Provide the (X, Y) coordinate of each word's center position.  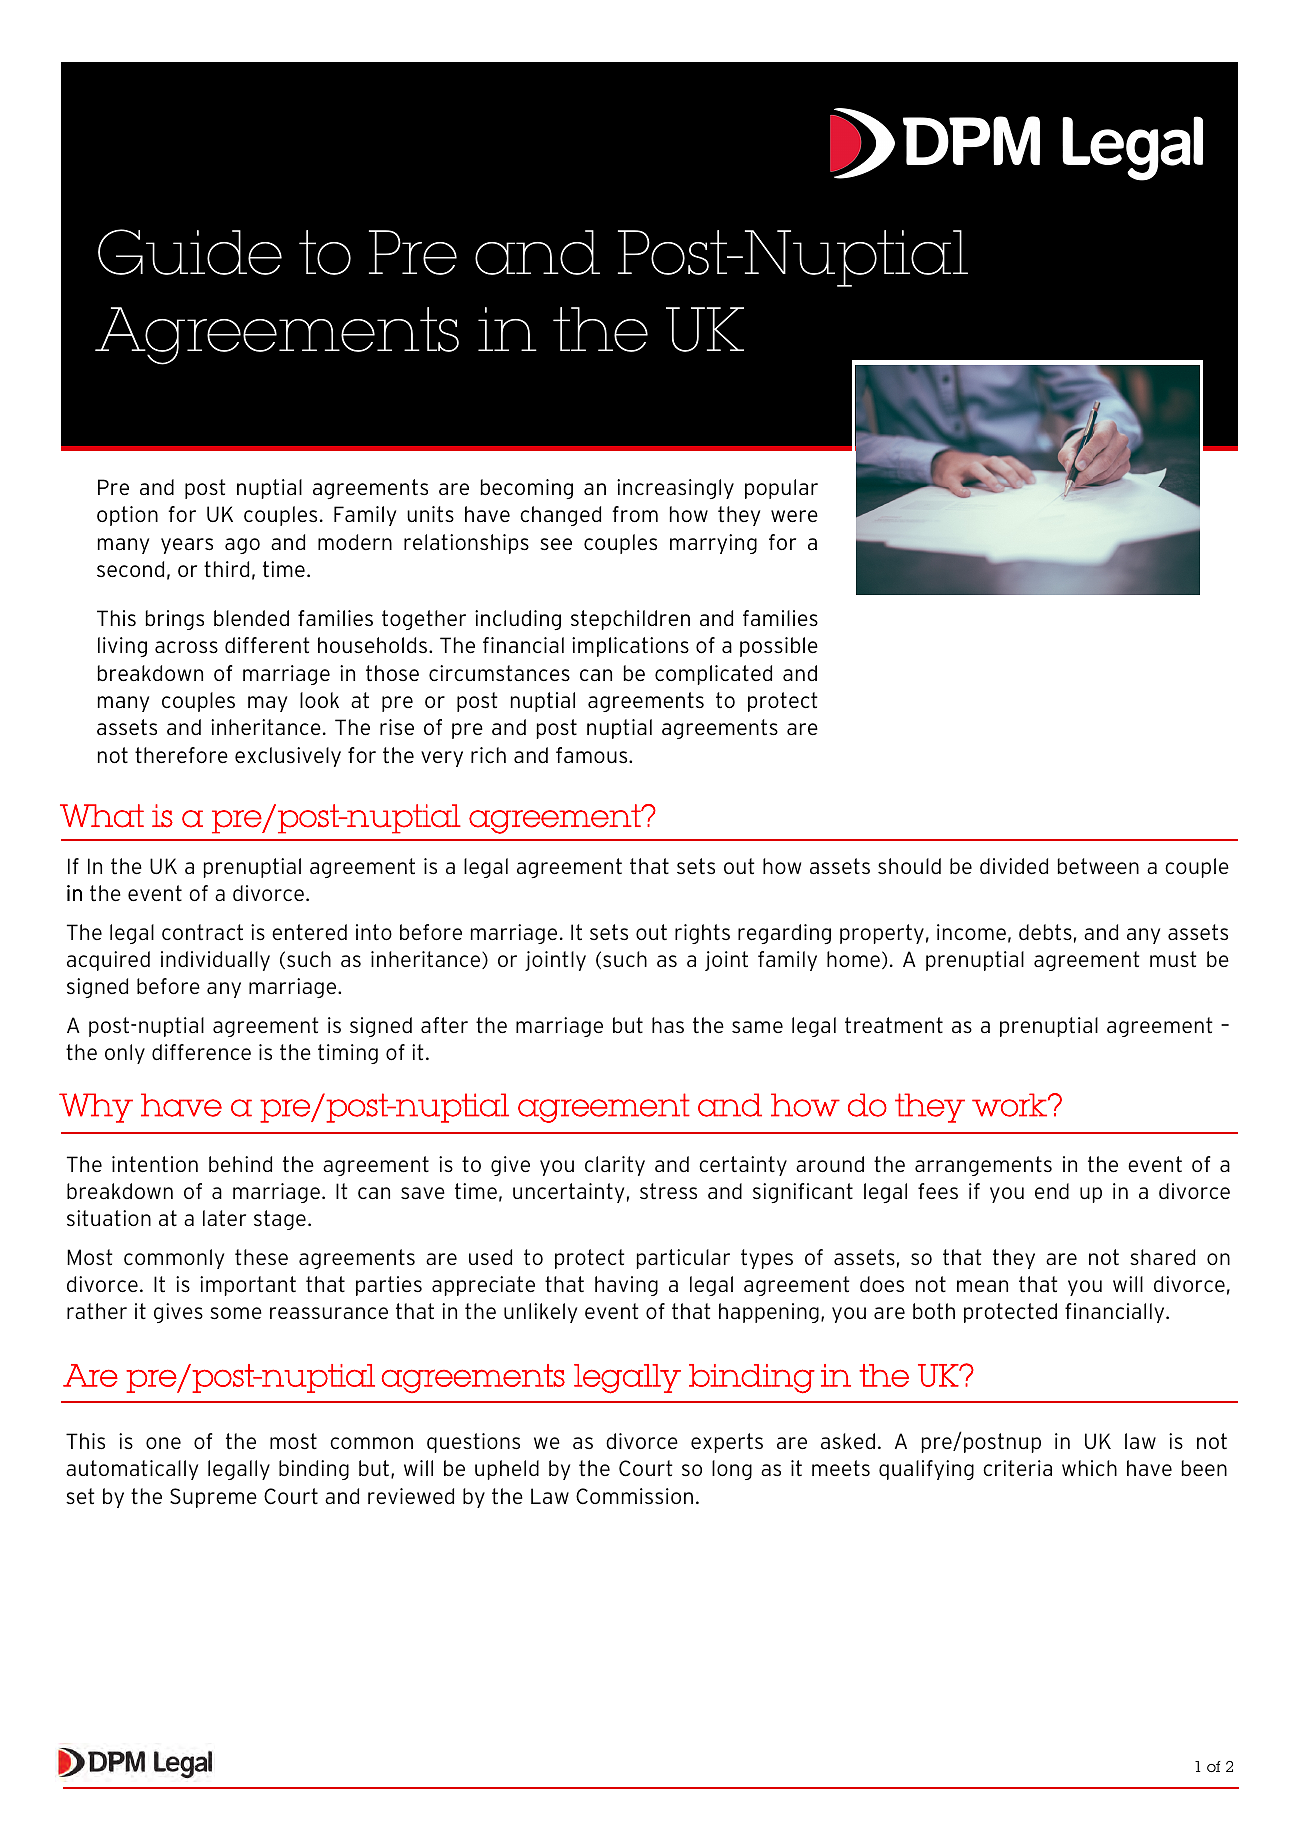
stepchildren (630, 620)
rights (702, 934)
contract (202, 932)
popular (781, 489)
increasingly (675, 489)
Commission (634, 1496)
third (226, 569)
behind (240, 1164)
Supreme (213, 1498)
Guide (190, 252)
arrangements (983, 1166)
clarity (615, 1166)
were (794, 516)
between (1098, 866)
